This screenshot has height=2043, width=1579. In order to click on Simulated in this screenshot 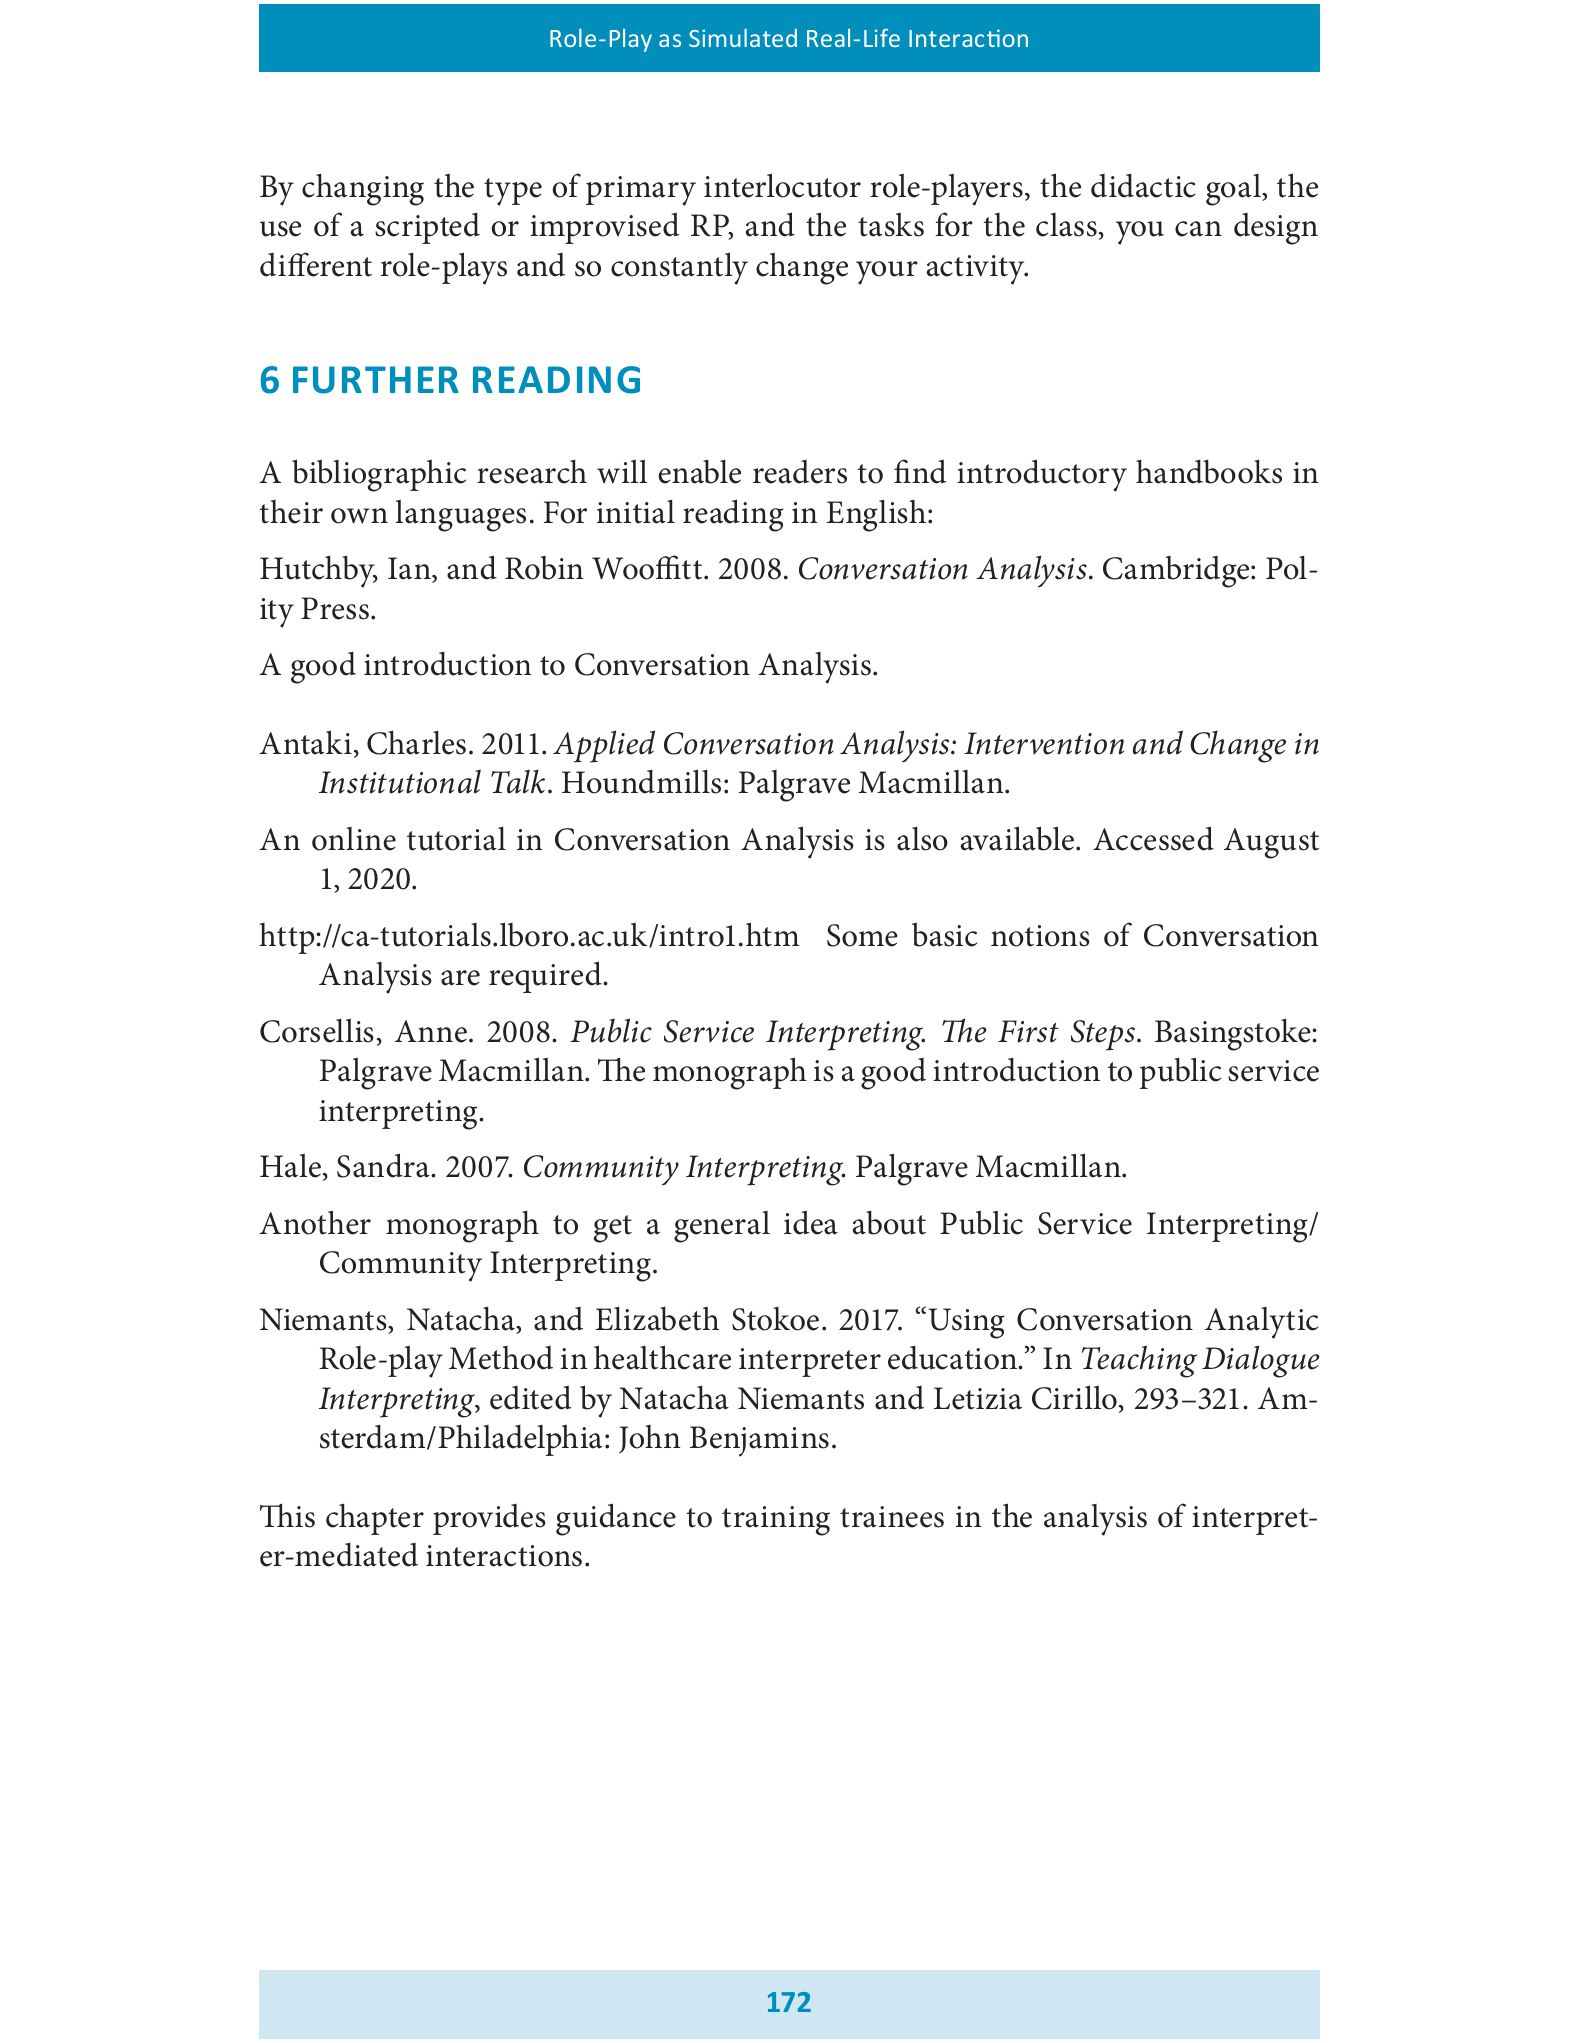, I will do `click(743, 38)`.
